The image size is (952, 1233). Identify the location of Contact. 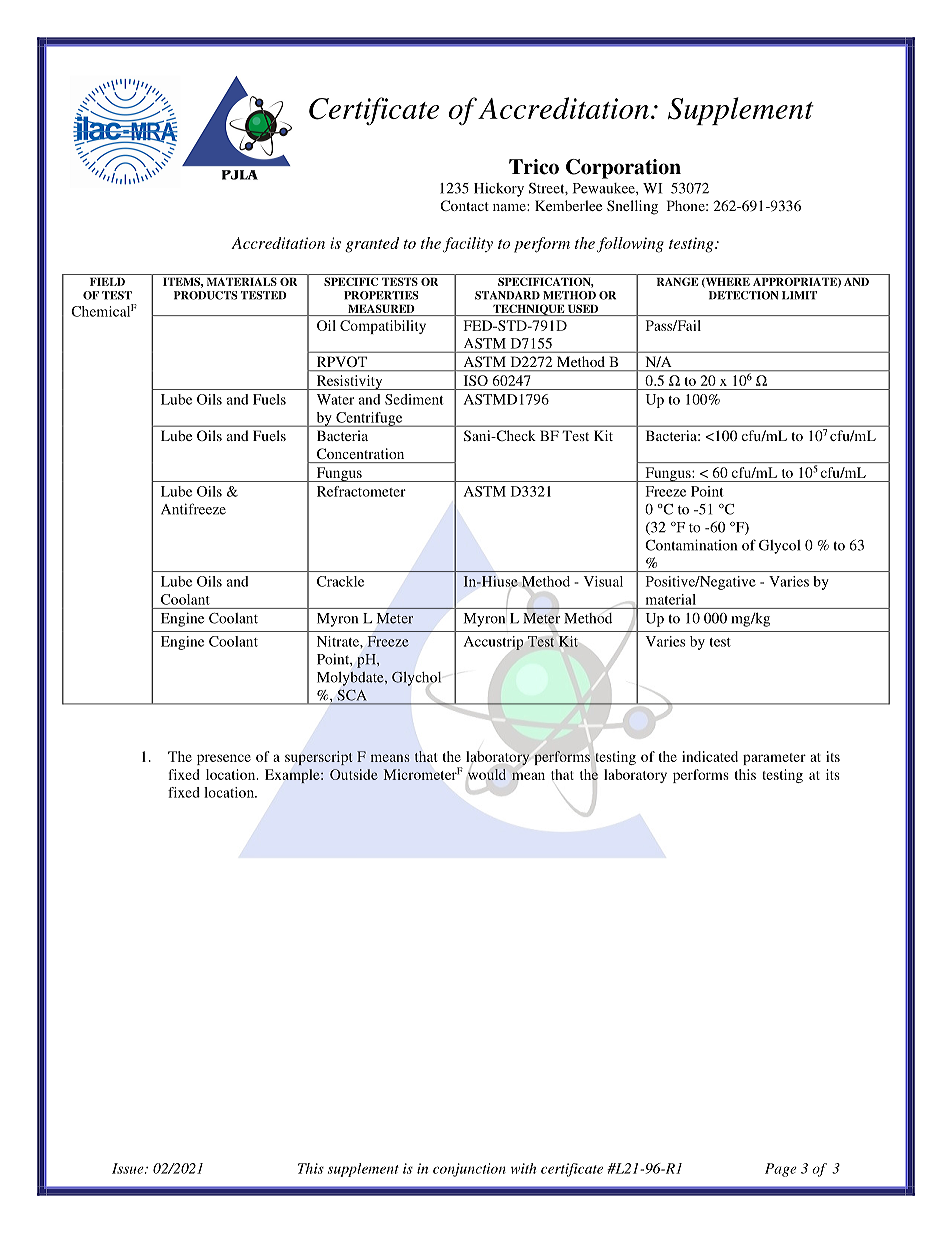
(464, 205).
